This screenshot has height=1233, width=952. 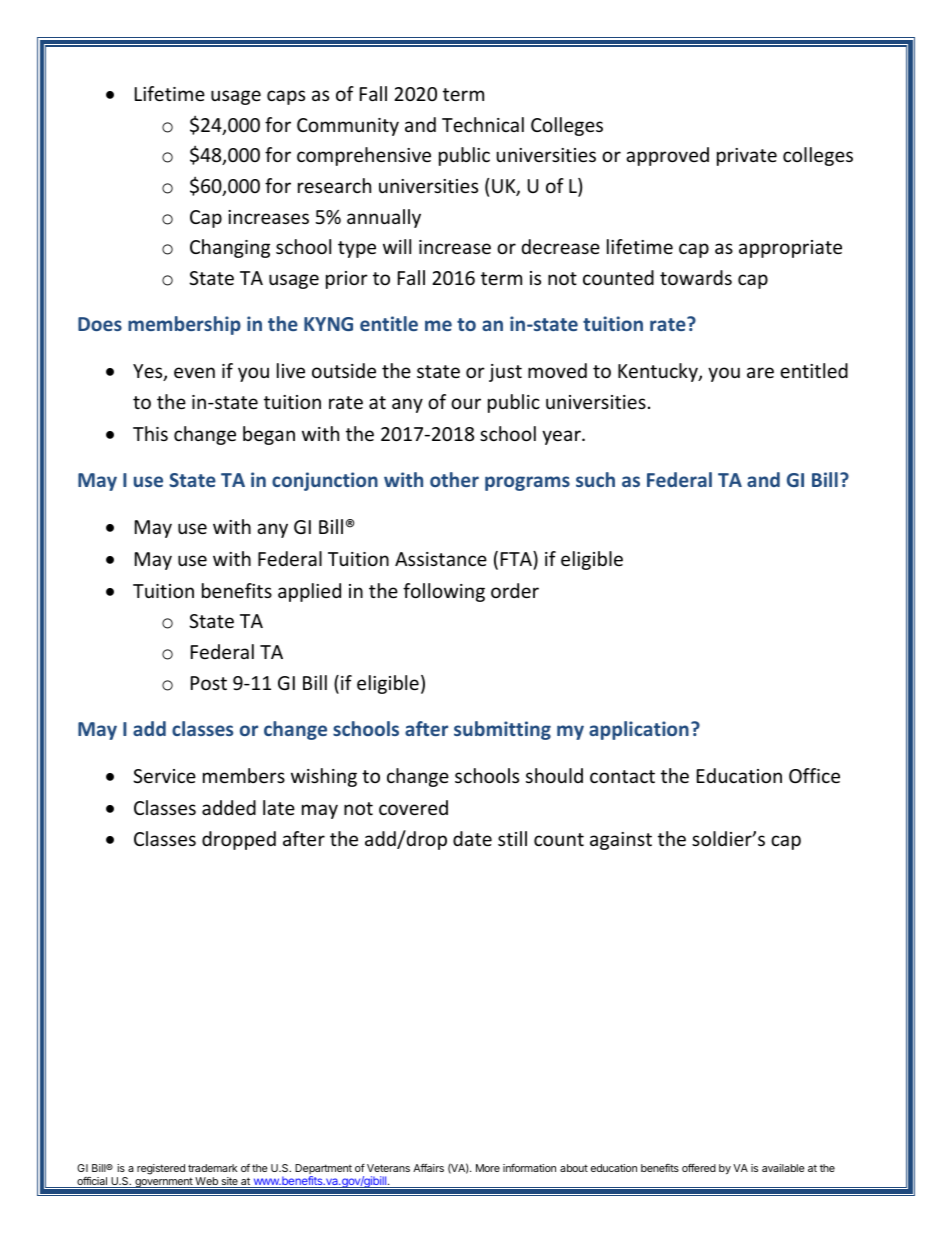 What do you see at coordinates (595, 479) in the screenshot?
I see `such` at bounding box center [595, 479].
